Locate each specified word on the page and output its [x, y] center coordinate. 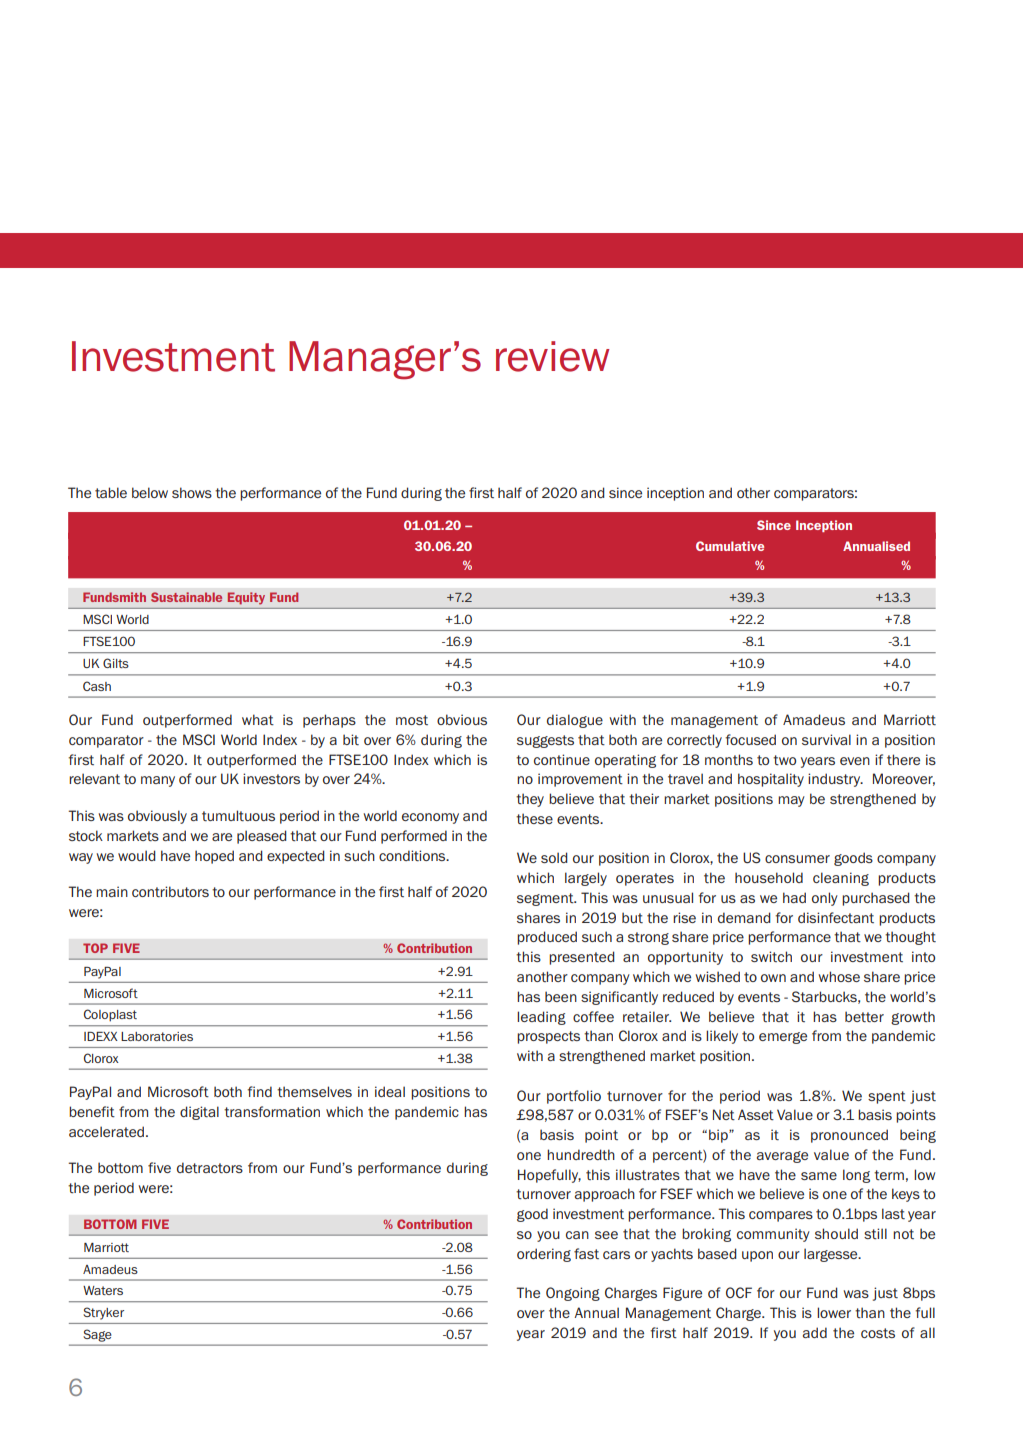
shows [192, 492]
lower [834, 1312]
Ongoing [573, 1294]
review [552, 356]
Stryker [104, 1313]
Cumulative [730, 546]
